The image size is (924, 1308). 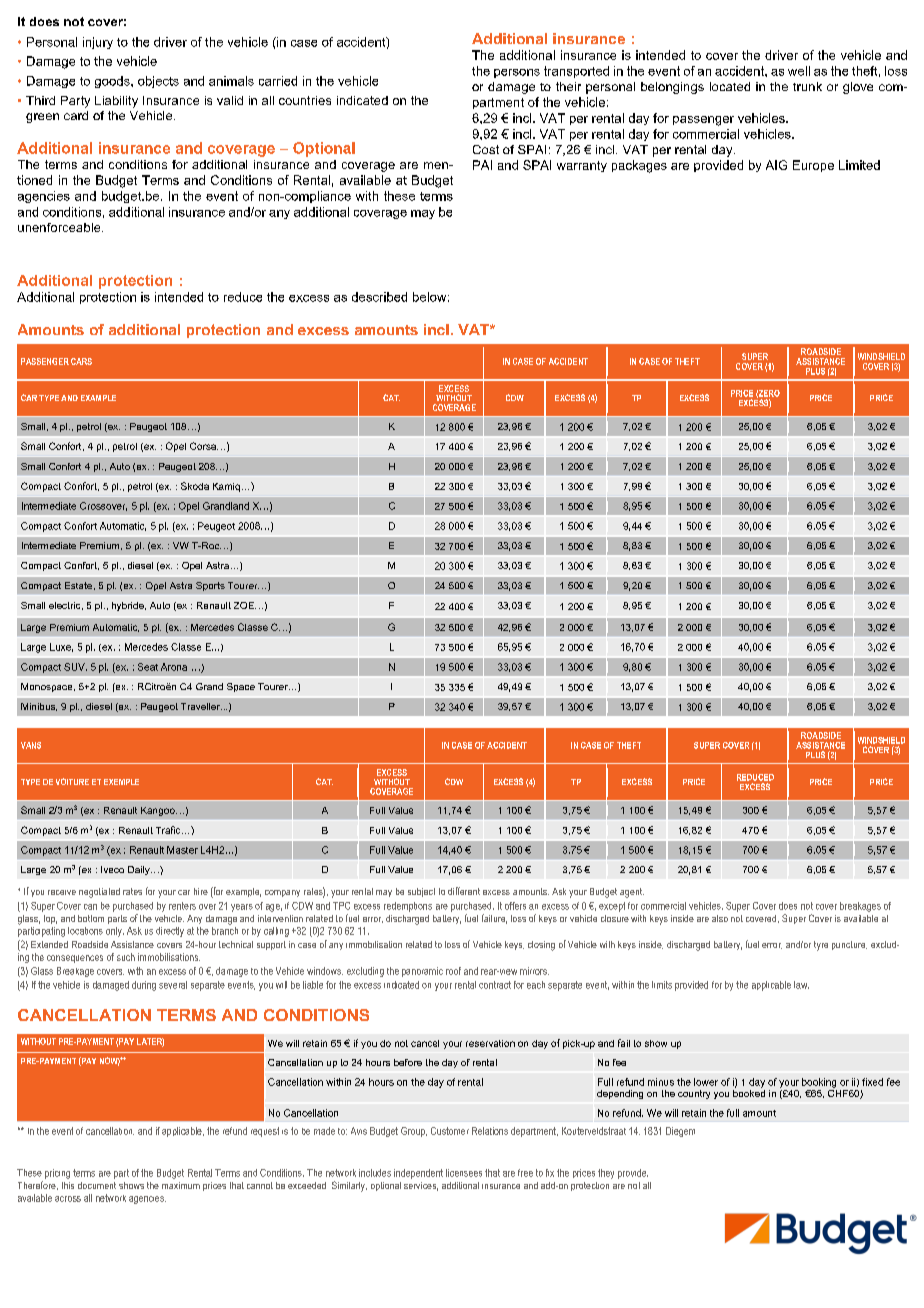 What do you see at coordinates (799, 71) in the screenshot?
I see `well` at bounding box center [799, 71].
